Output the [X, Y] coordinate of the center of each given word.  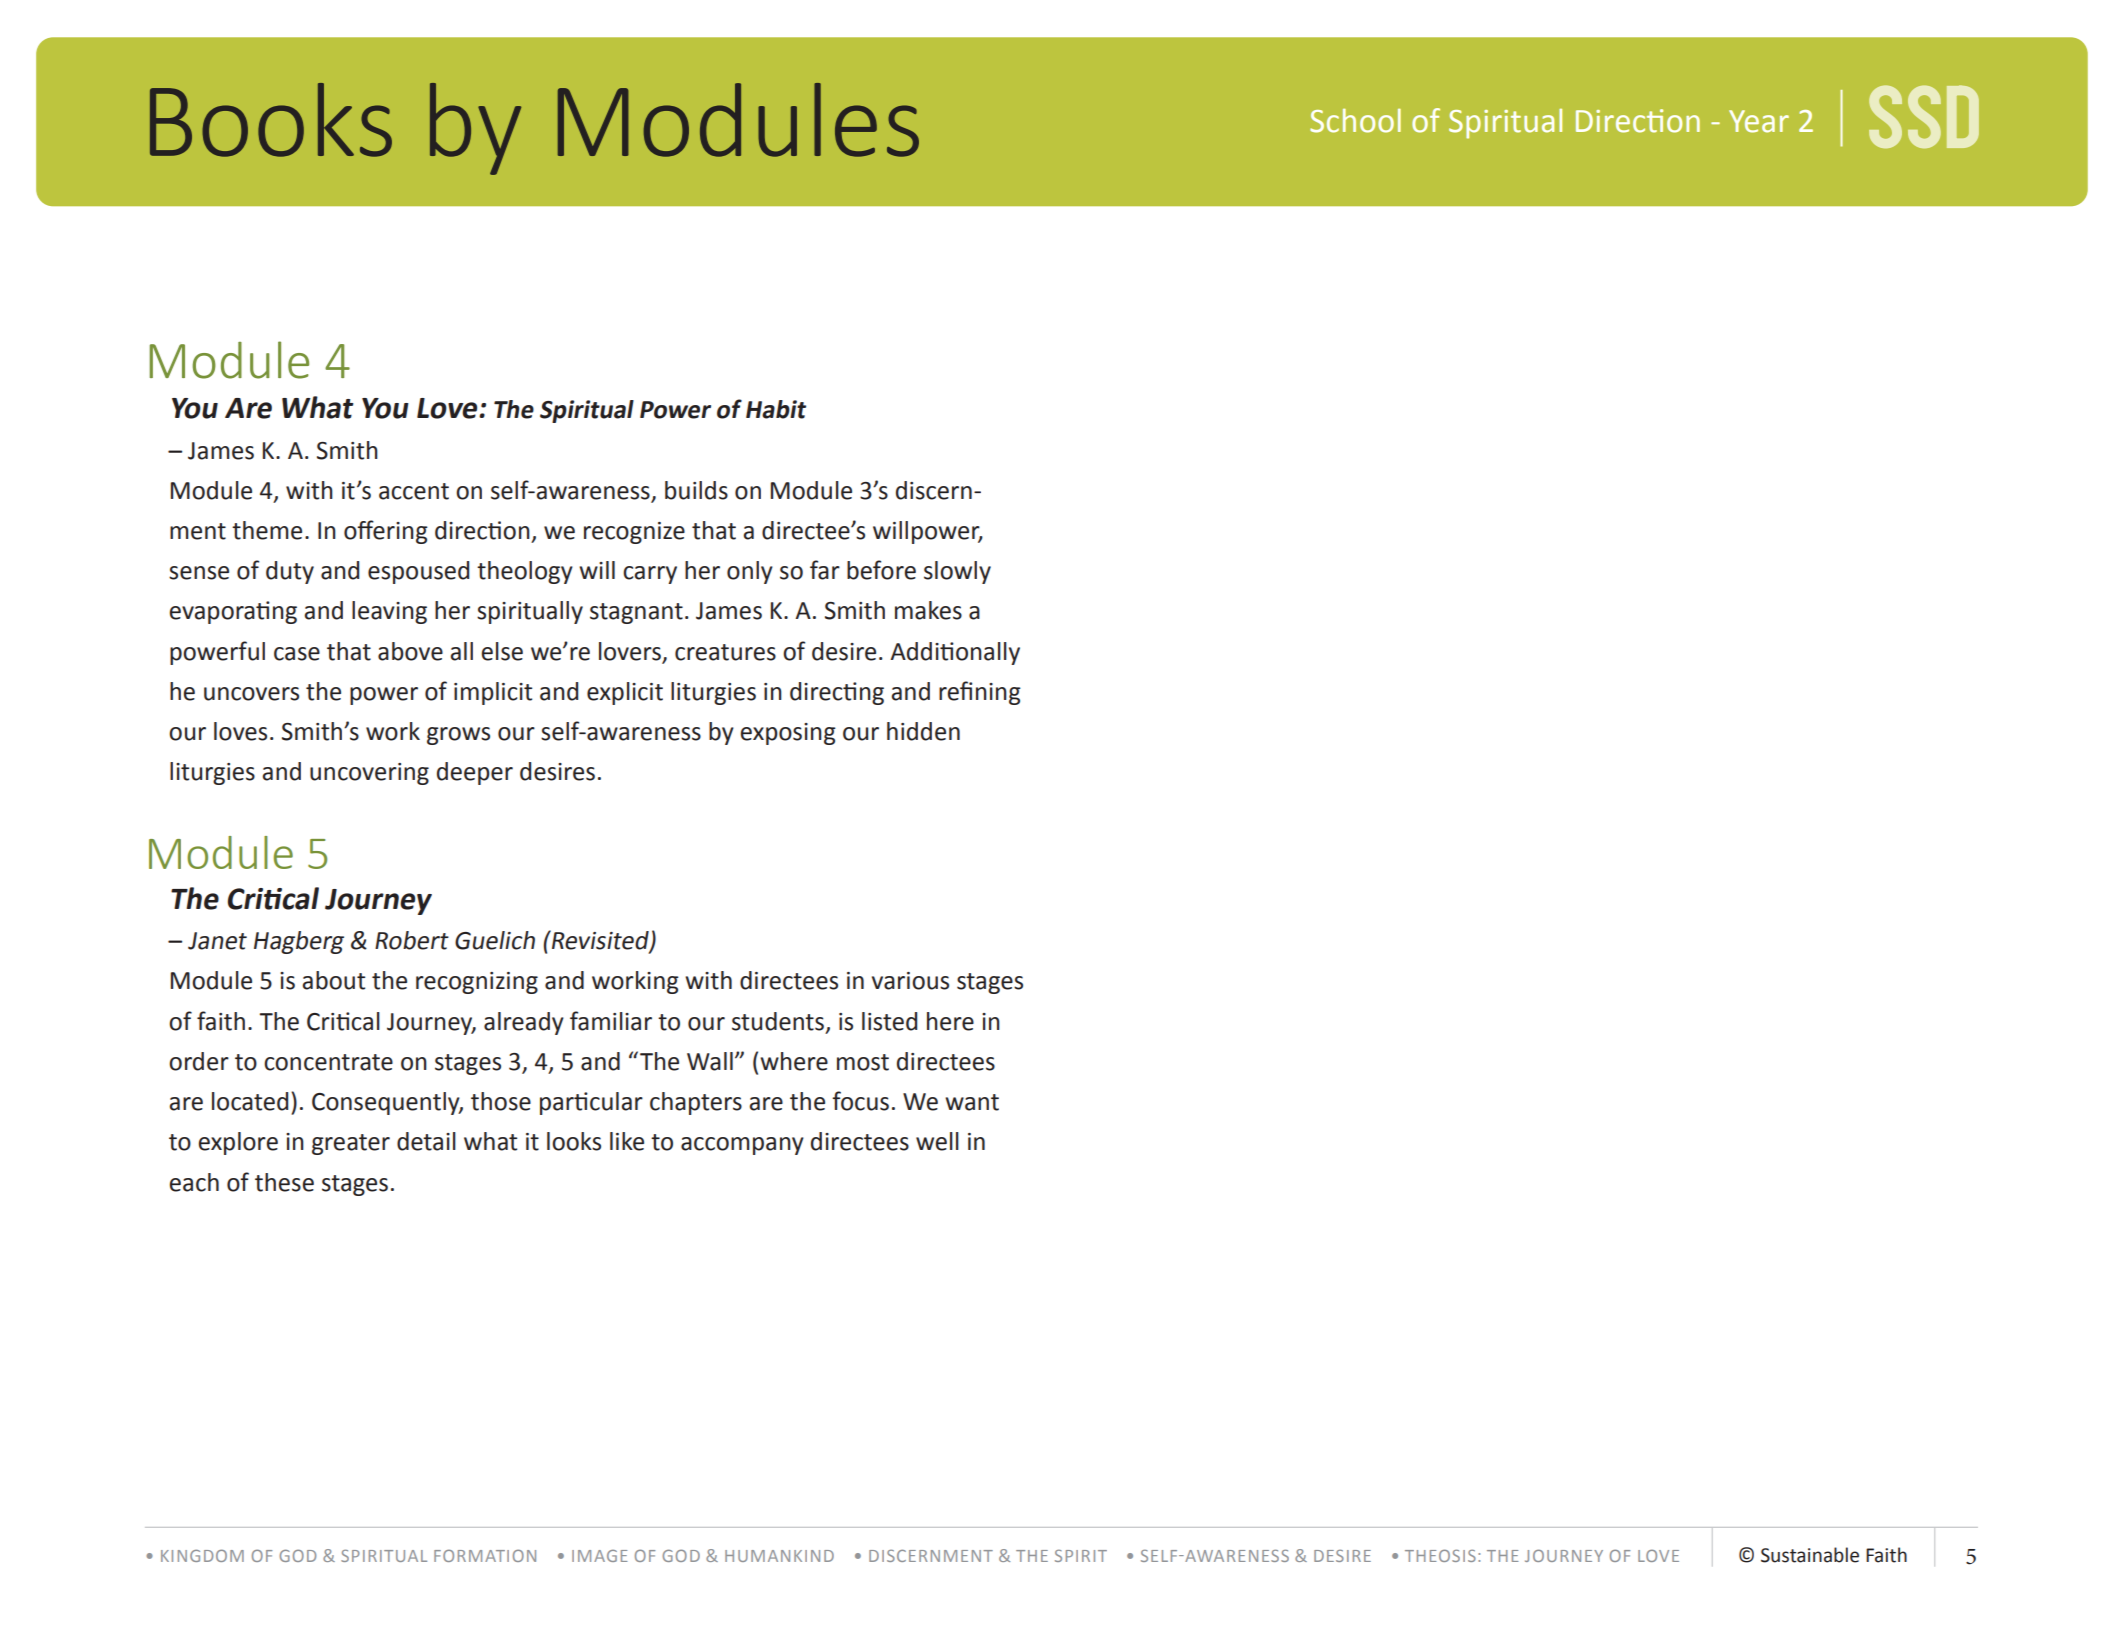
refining [980, 693]
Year [1759, 121]
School [1355, 121]
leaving [389, 612]
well [937, 1141]
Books [271, 120]
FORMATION [485, 1555]
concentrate [328, 1062]
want [972, 1102]
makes [928, 610]
